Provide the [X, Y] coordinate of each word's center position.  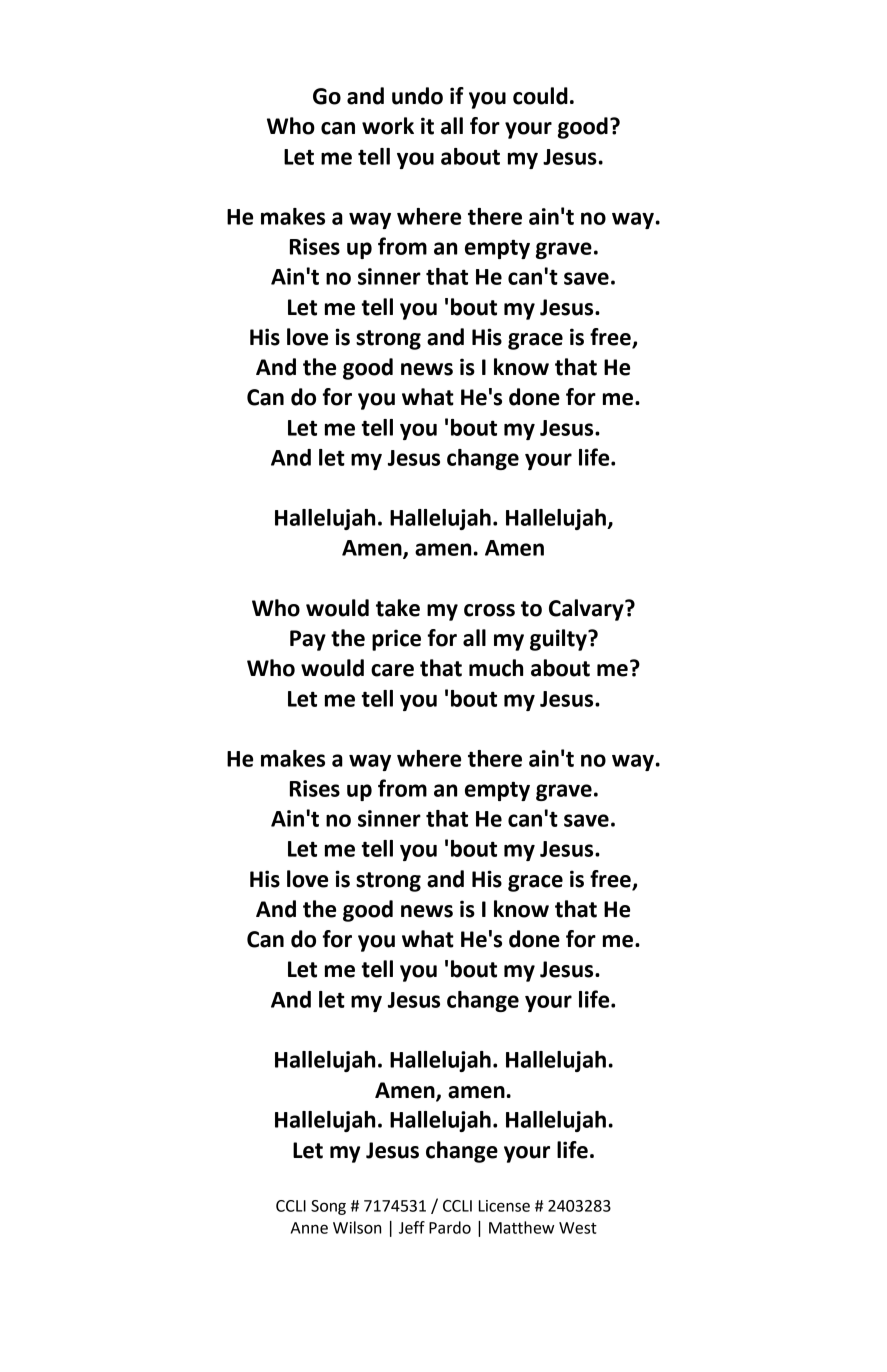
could [540, 96]
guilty [559, 640]
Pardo [450, 1227]
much [496, 668]
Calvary [587, 610]
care [392, 670]
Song [328, 1207]
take [398, 608]
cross [489, 610]
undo [417, 96]
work [388, 126]
